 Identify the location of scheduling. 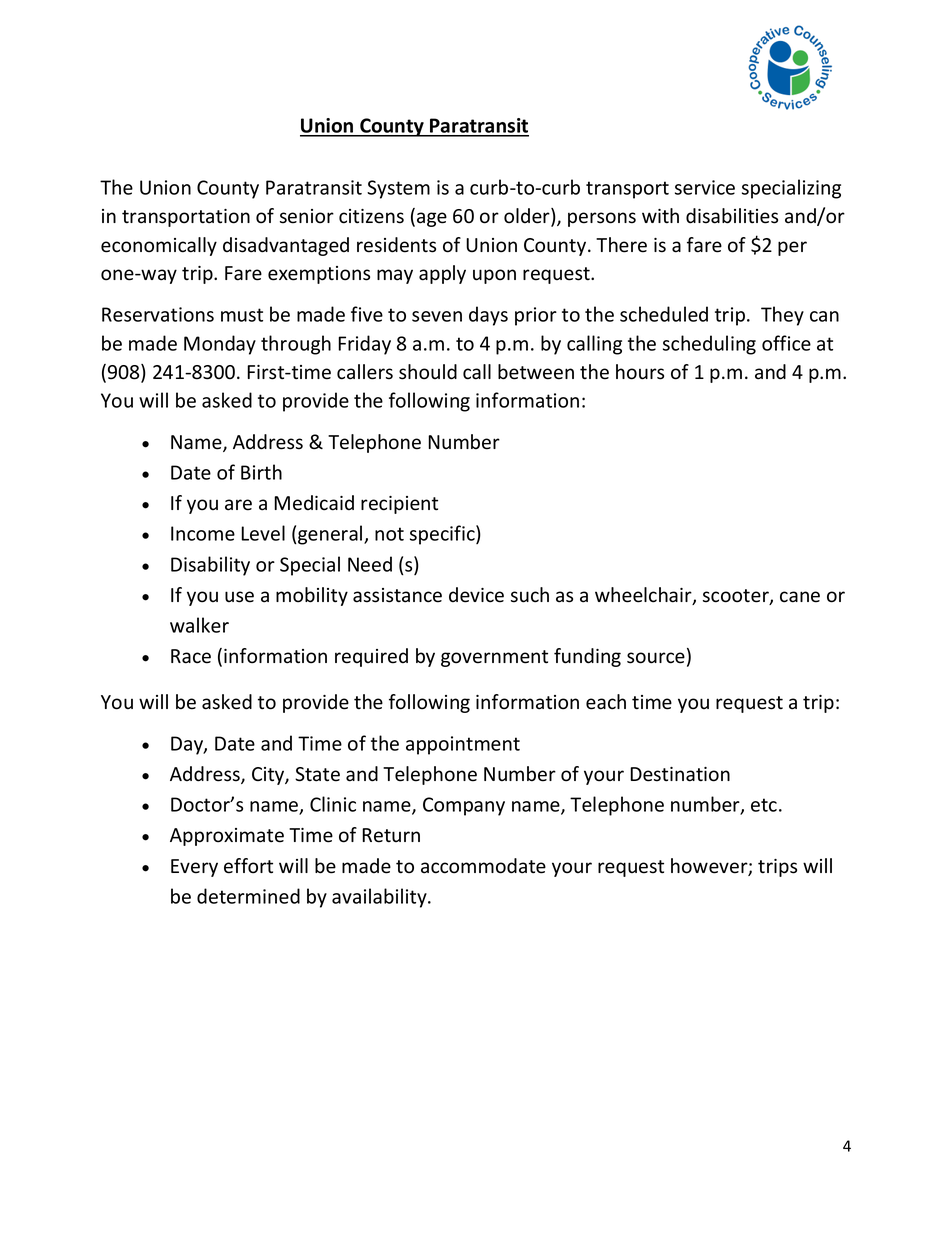
(709, 345).
